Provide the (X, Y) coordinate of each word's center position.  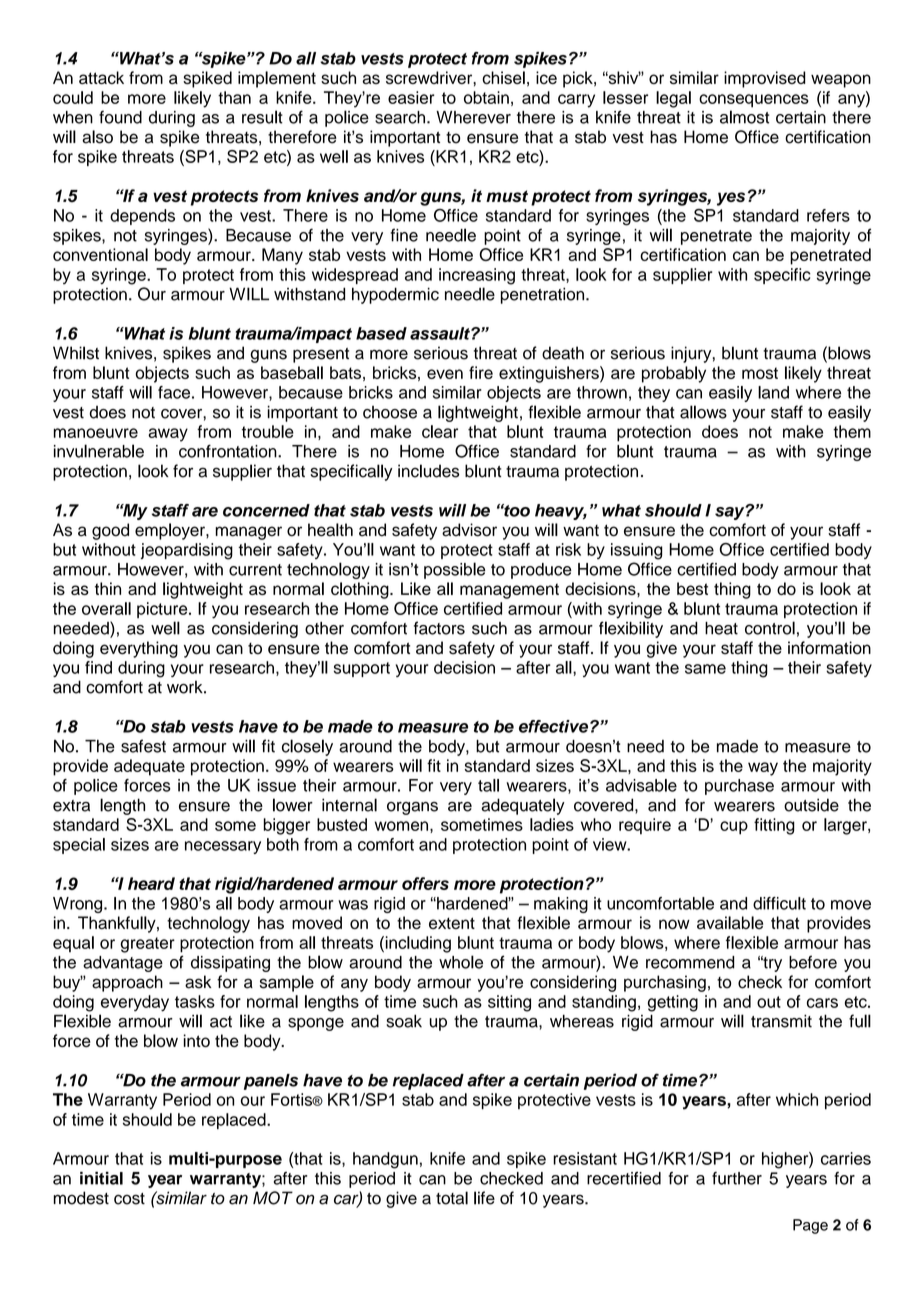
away (168, 435)
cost (129, 1199)
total (452, 1198)
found (120, 117)
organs (412, 808)
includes (428, 471)
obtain (486, 97)
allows (703, 412)
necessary (223, 847)
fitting (774, 826)
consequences (754, 101)
